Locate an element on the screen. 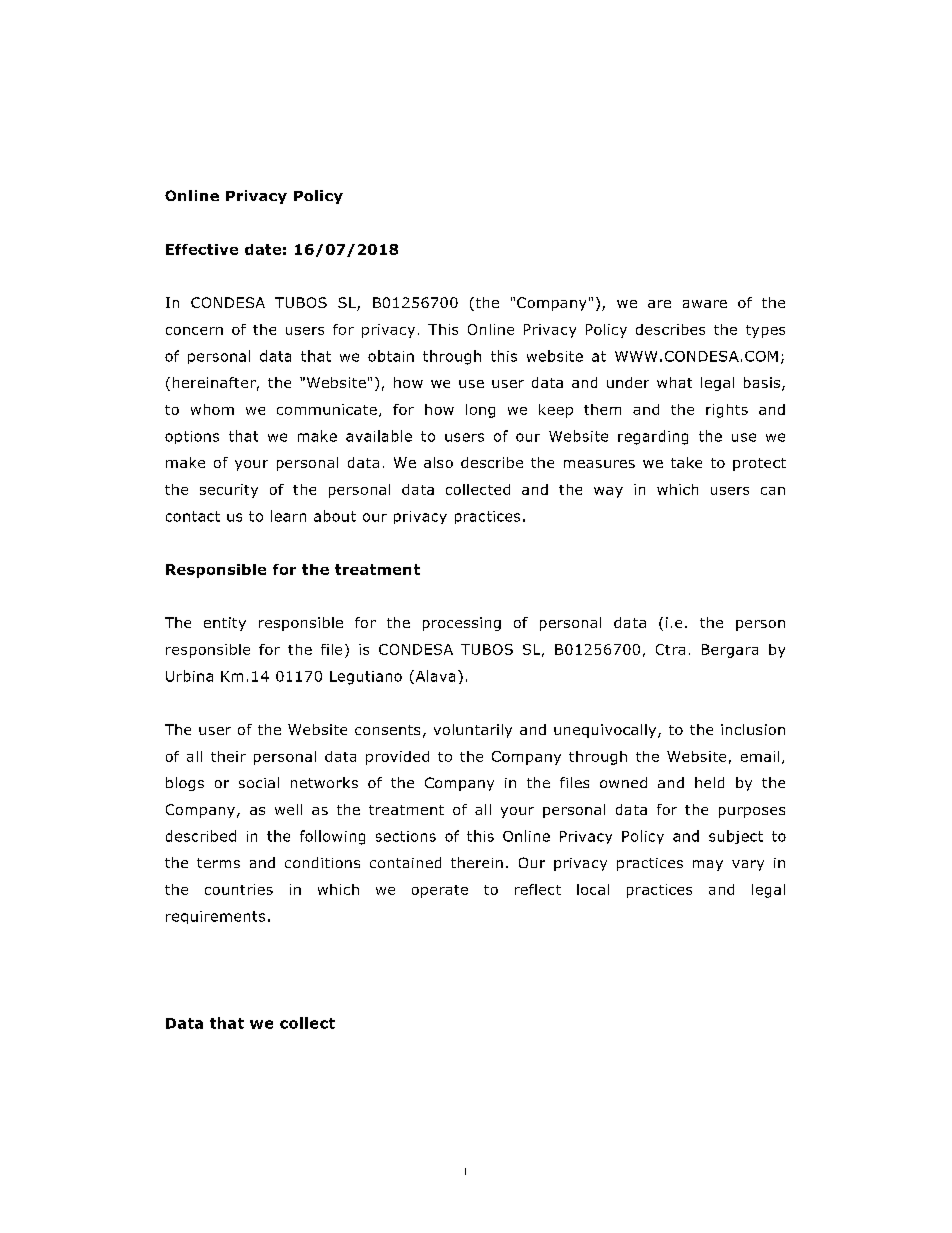 This screenshot has width=952, height=1233. date is located at coordinates (263, 249).
